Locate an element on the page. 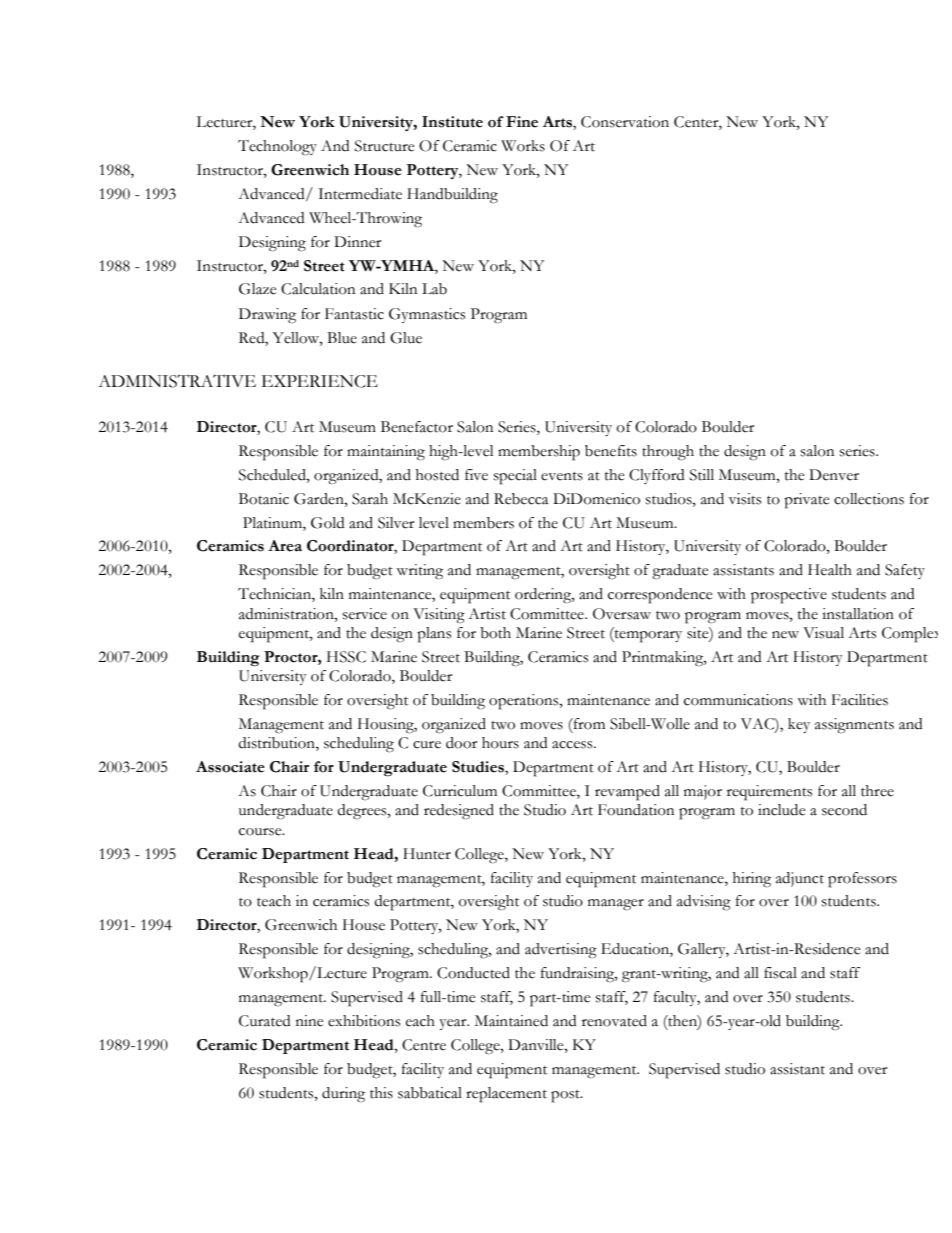 The height and width of the image is (1233, 952). Fine is located at coordinates (522, 122).
